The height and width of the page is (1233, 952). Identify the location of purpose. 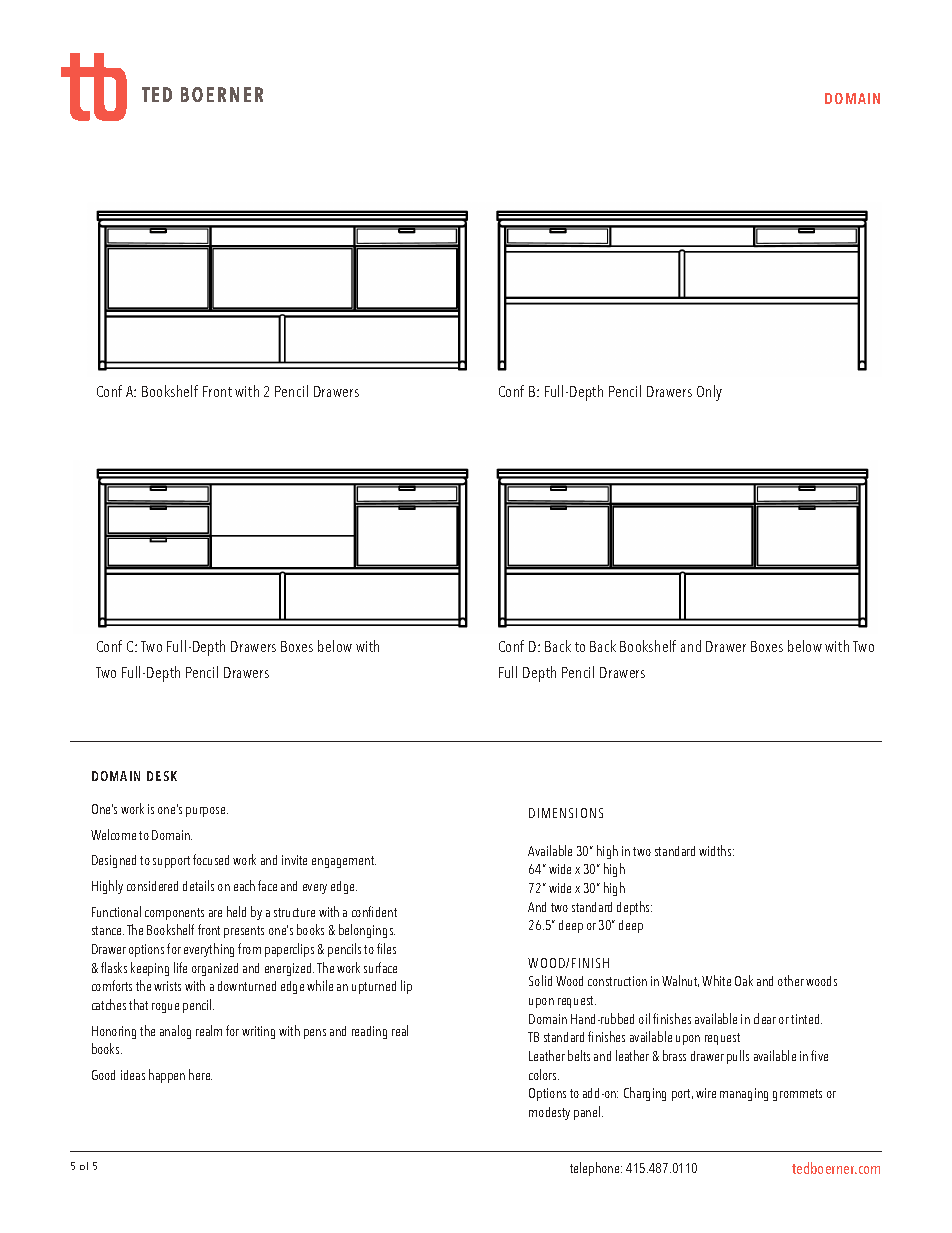
(207, 812).
